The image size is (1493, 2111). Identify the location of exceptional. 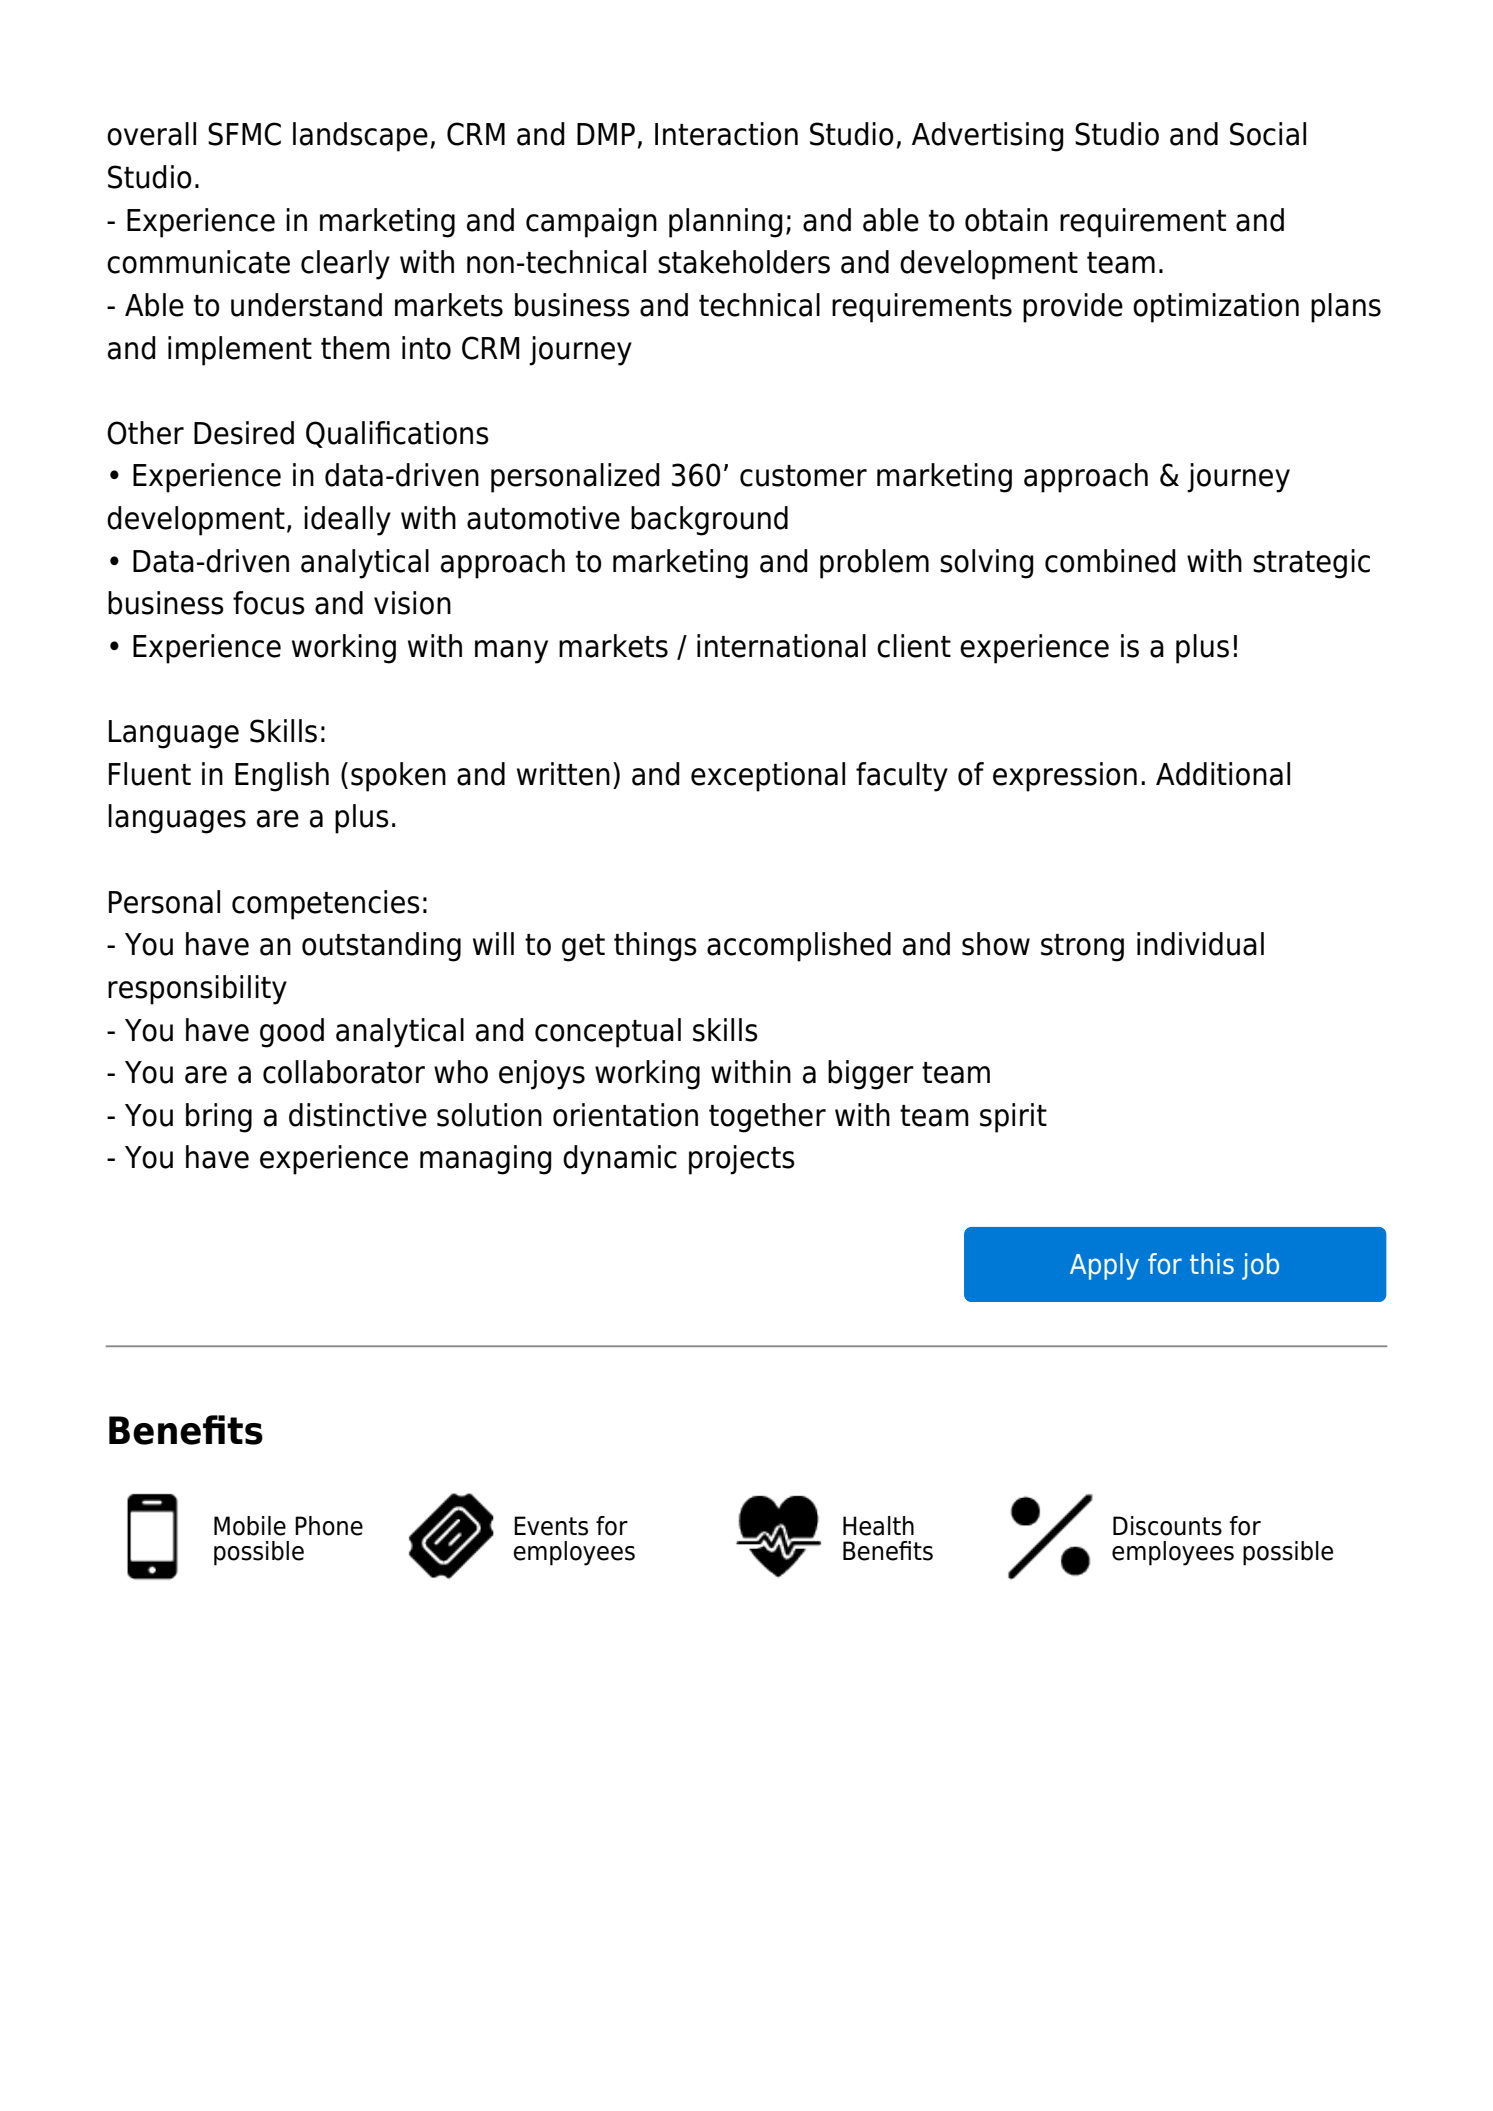
(768, 777).
